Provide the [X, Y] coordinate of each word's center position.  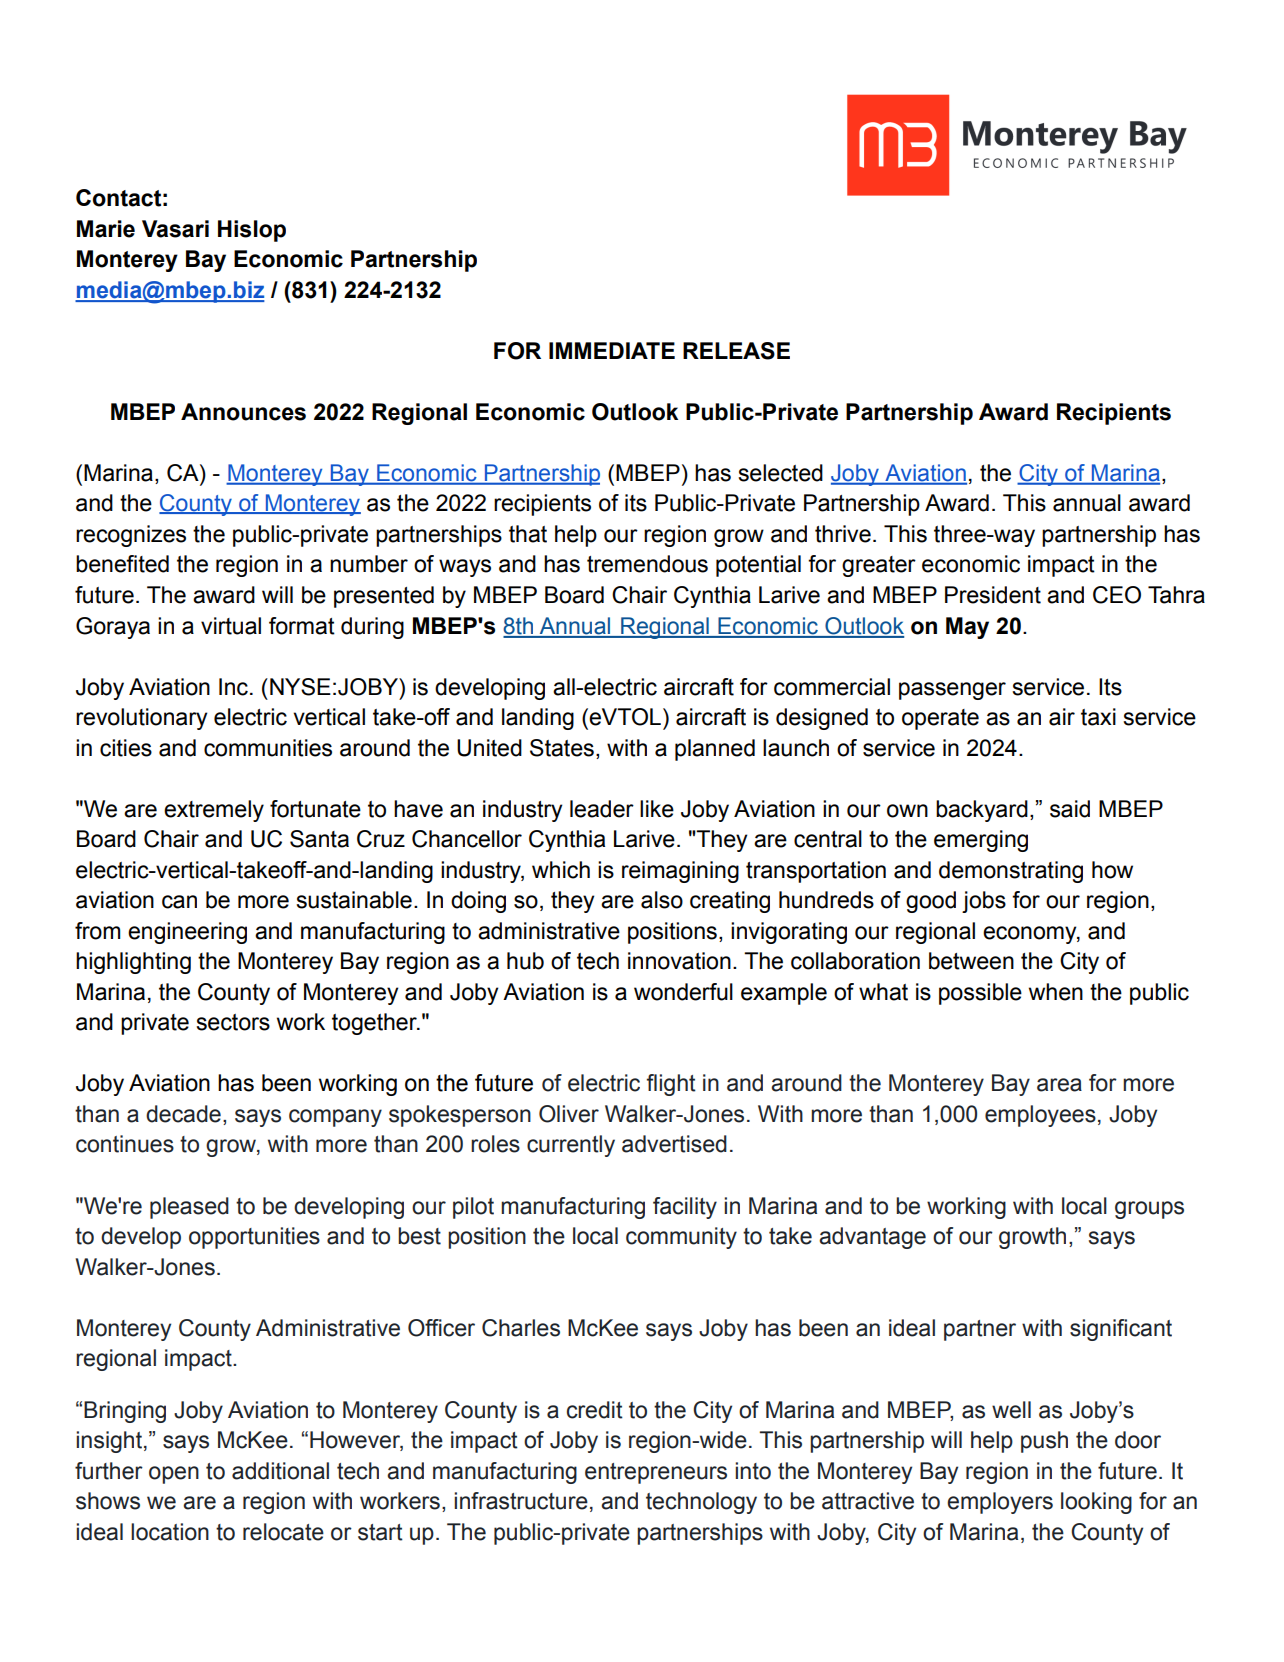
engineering [187, 933]
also [662, 900]
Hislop [252, 231]
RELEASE [736, 351]
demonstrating [1011, 872]
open [174, 1475]
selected [780, 473]
